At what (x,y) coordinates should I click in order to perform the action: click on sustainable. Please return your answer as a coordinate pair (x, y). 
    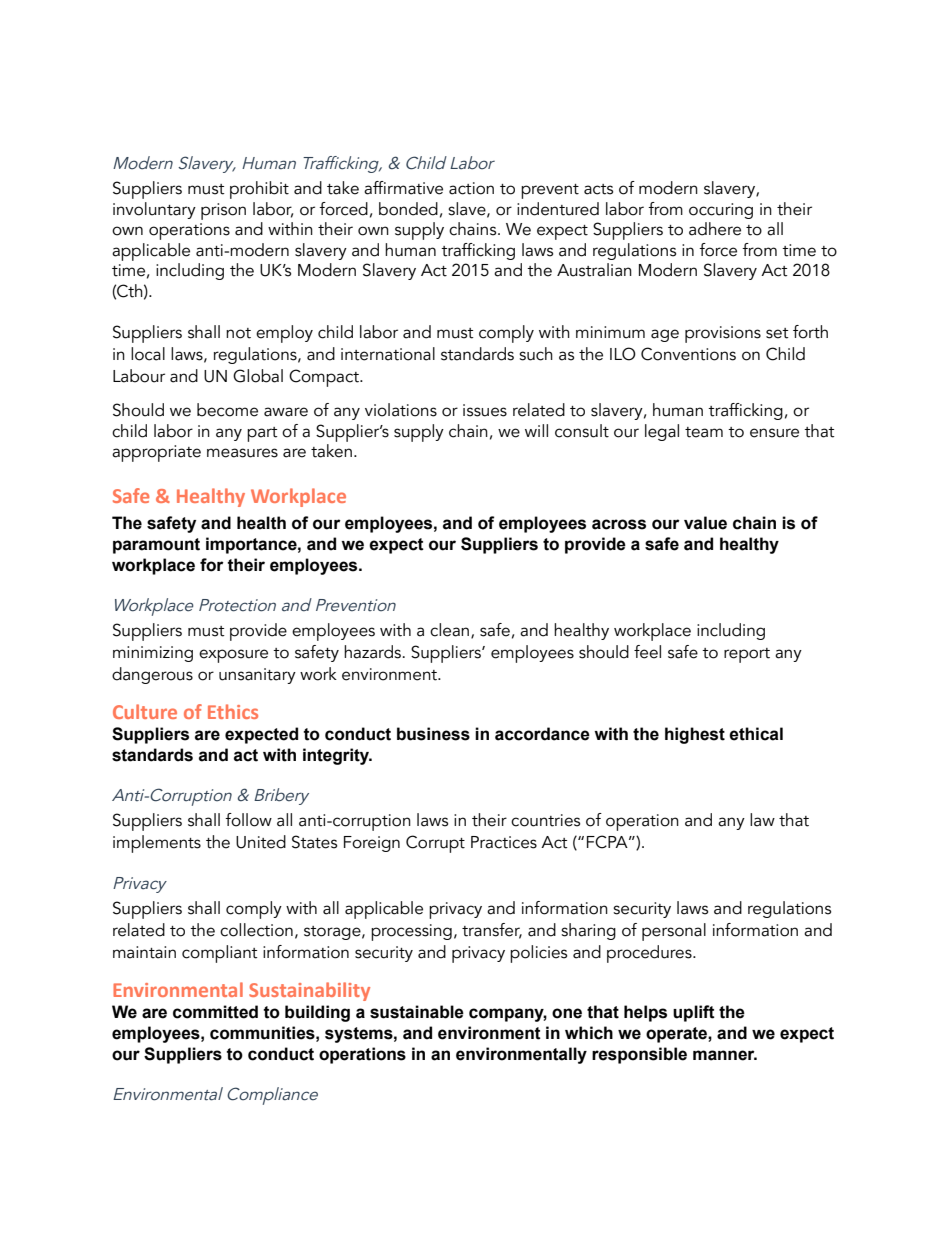
    Looking at the image, I should click on (417, 1012).
